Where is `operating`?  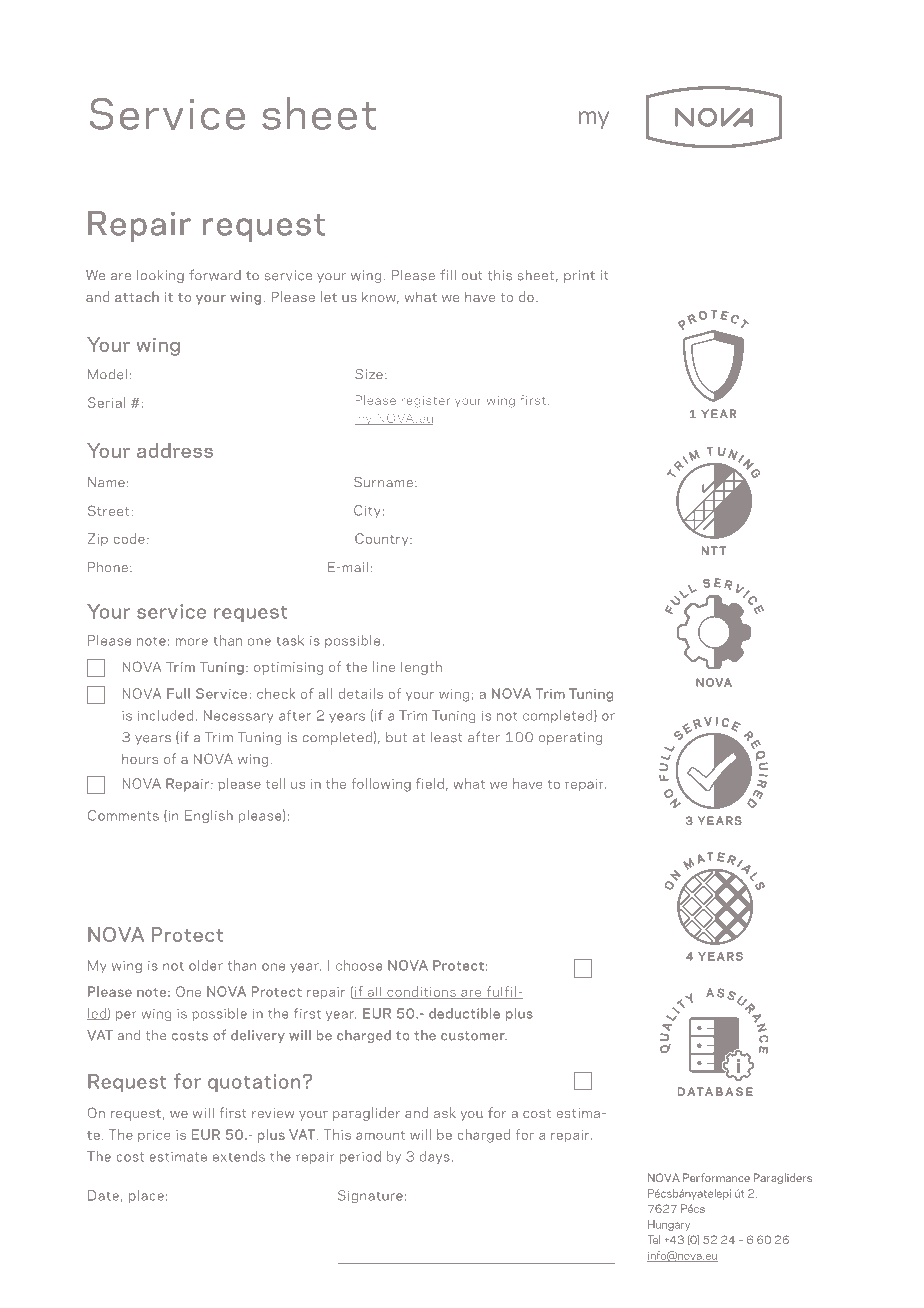
operating is located at coordinates (570, 738).
